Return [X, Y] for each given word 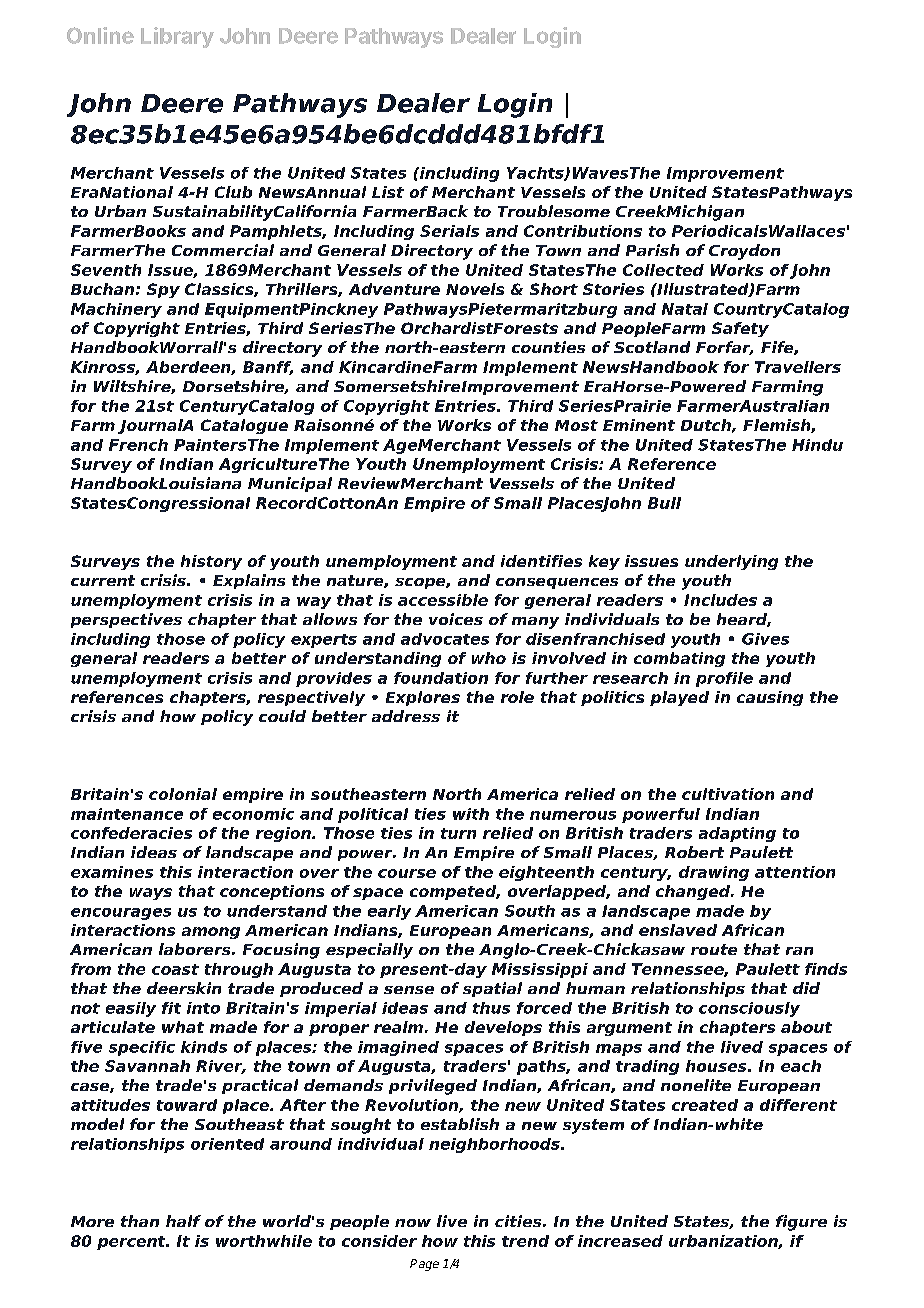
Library [177, 37]
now [413, 1223]
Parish [652, 250]
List [388, 192]
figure [801, 1223]
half [183, 1221]
